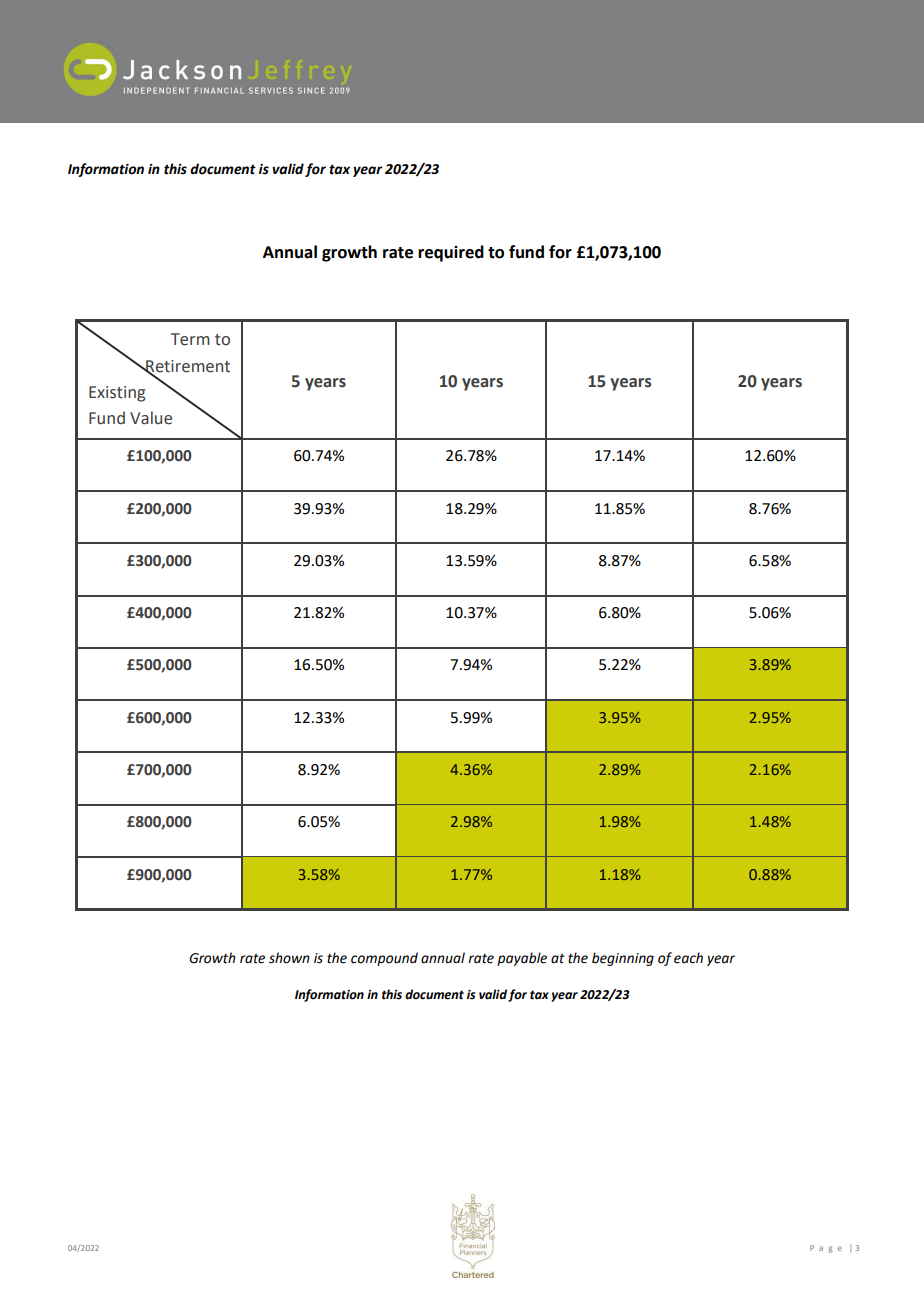 This document has width=924, height=1308. What do you see at coordinates (451, 253) in the document?
I see `required` at bounding box center [451, 253].
